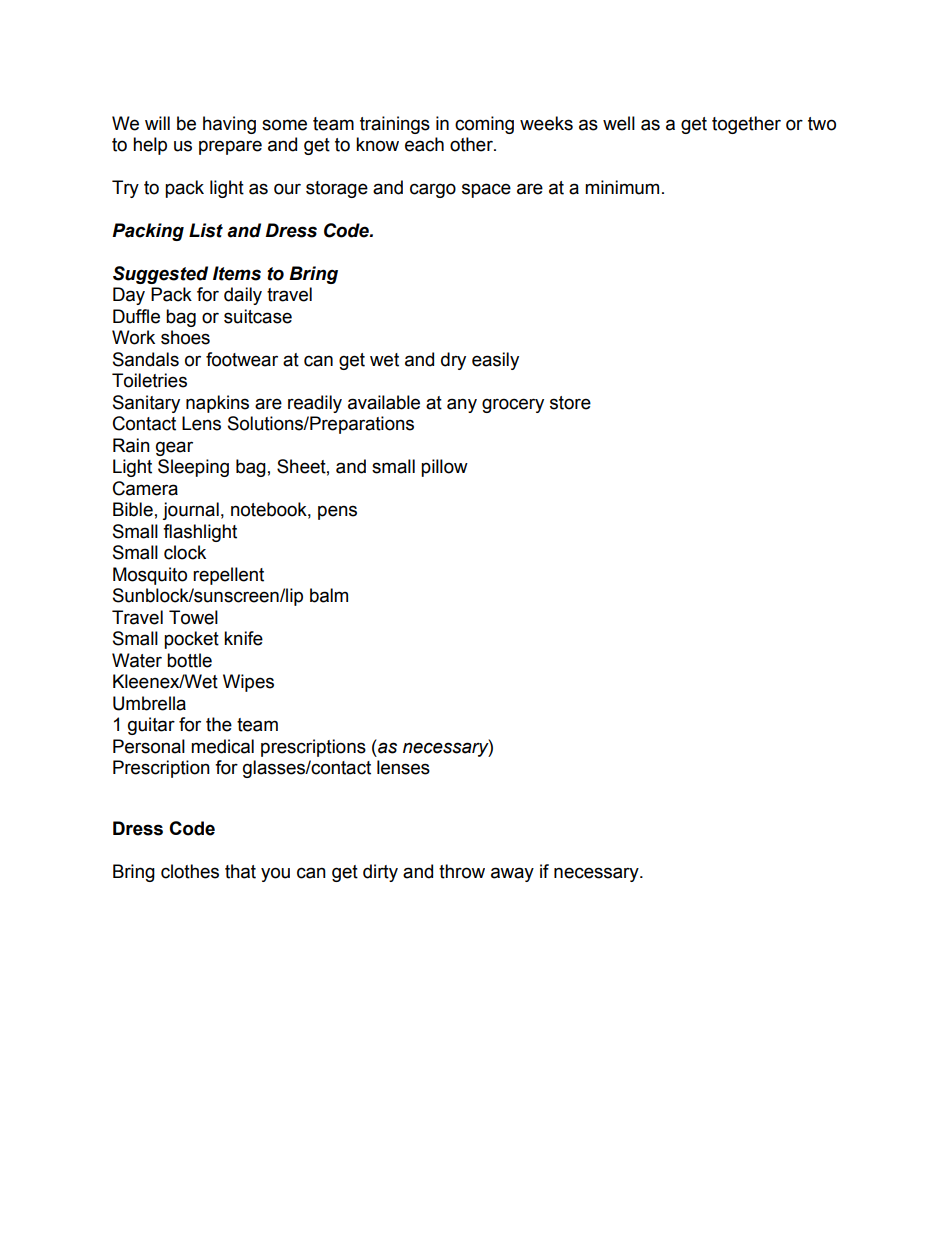 The image size is (952, 1233). What do you see at coordinates (230, 147) in the page?
I see `prepare` at bounding box center [230, 147].
